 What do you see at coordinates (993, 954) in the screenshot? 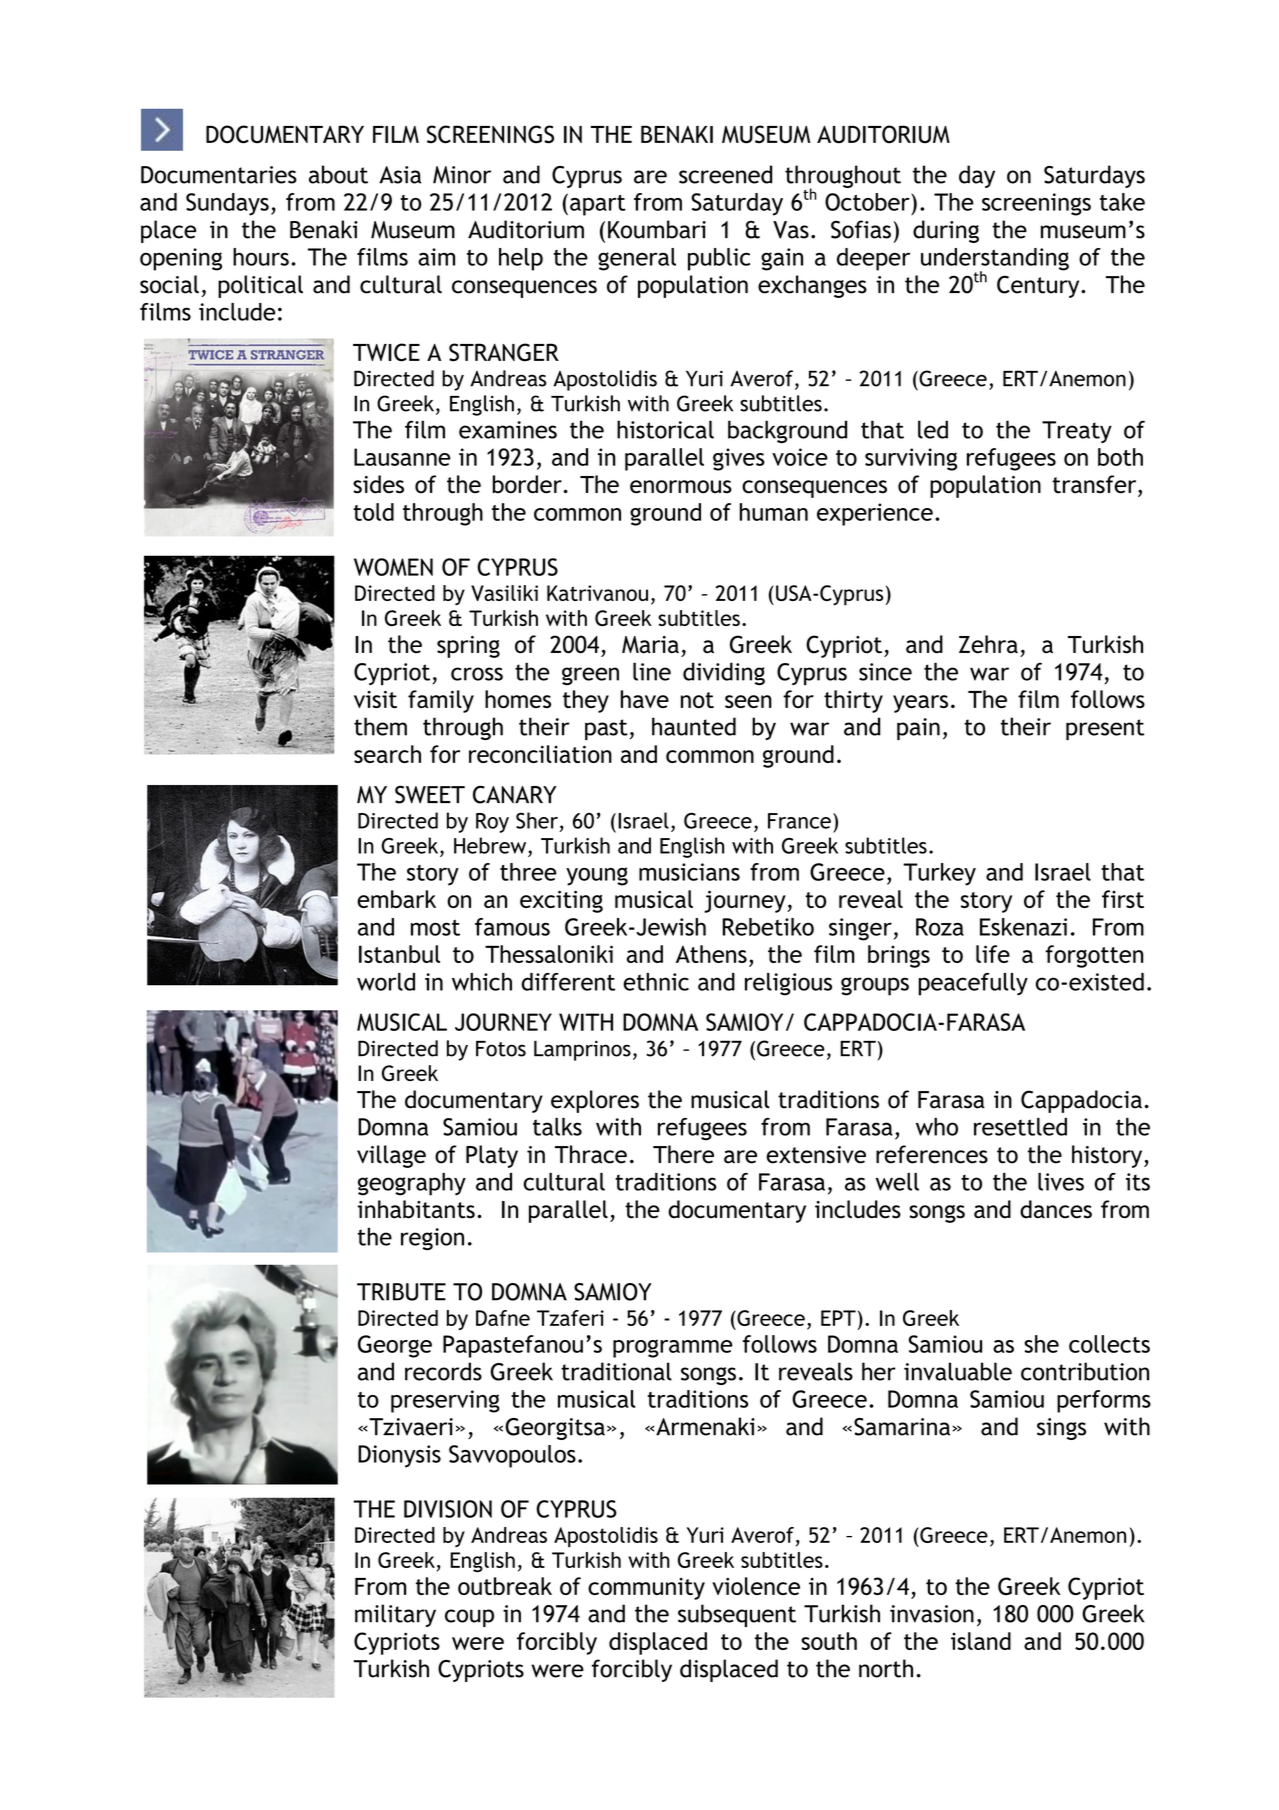
I see `life` at bounding box center [993, 954].
